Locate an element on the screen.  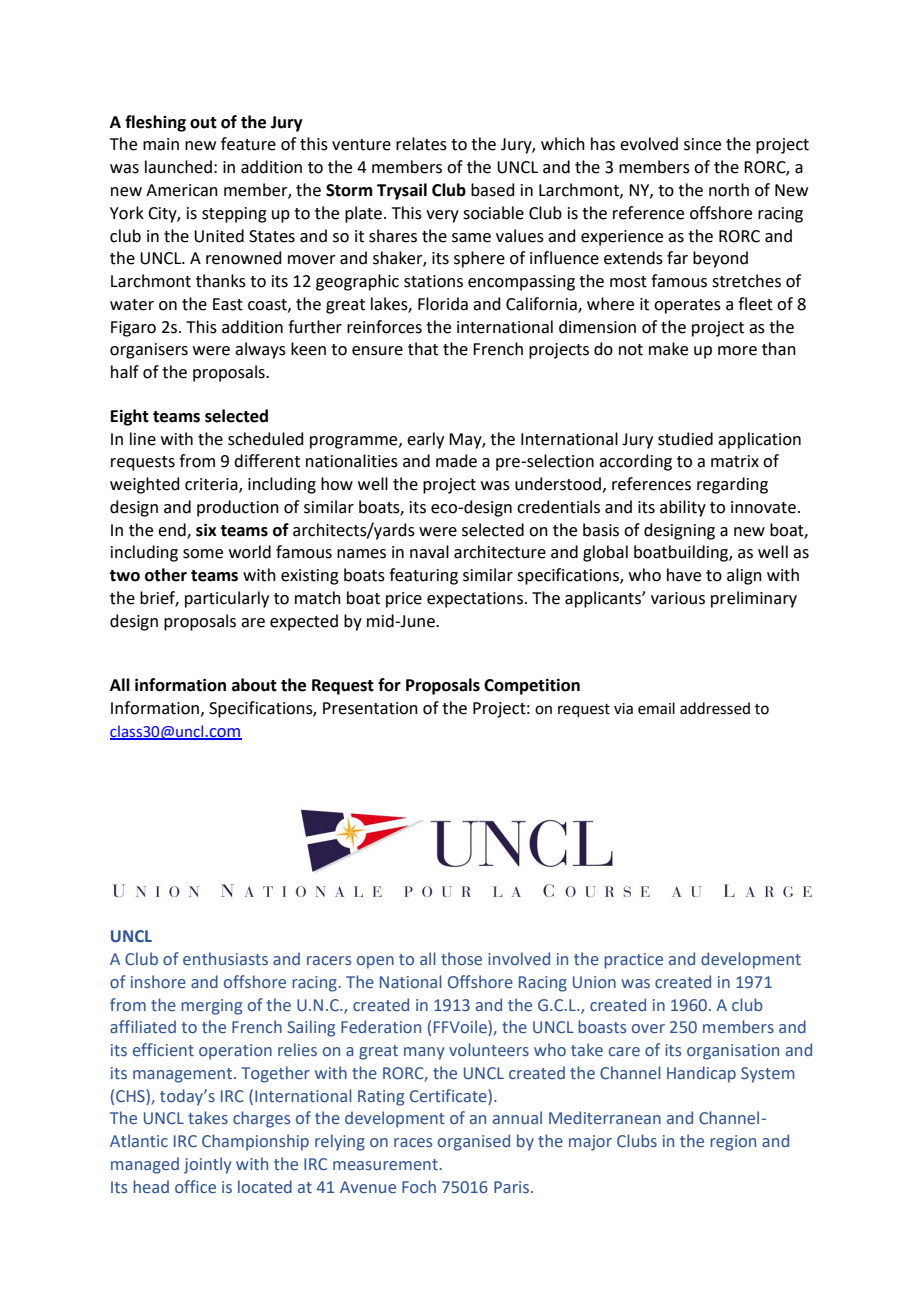
jointly is located at coordinates (208, 1165).
